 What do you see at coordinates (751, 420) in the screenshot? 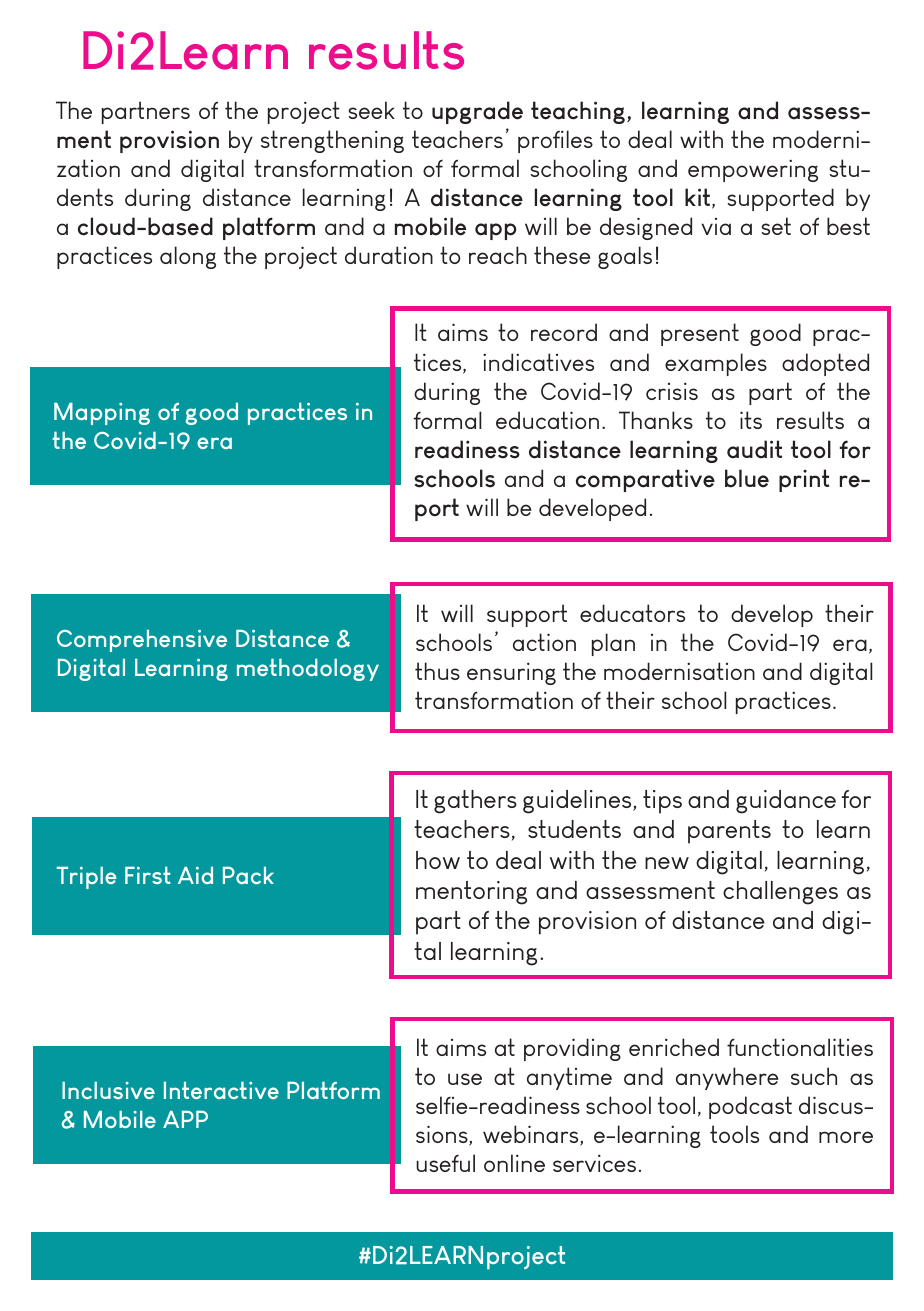
I see `its` at bounding box center [751, 420].
